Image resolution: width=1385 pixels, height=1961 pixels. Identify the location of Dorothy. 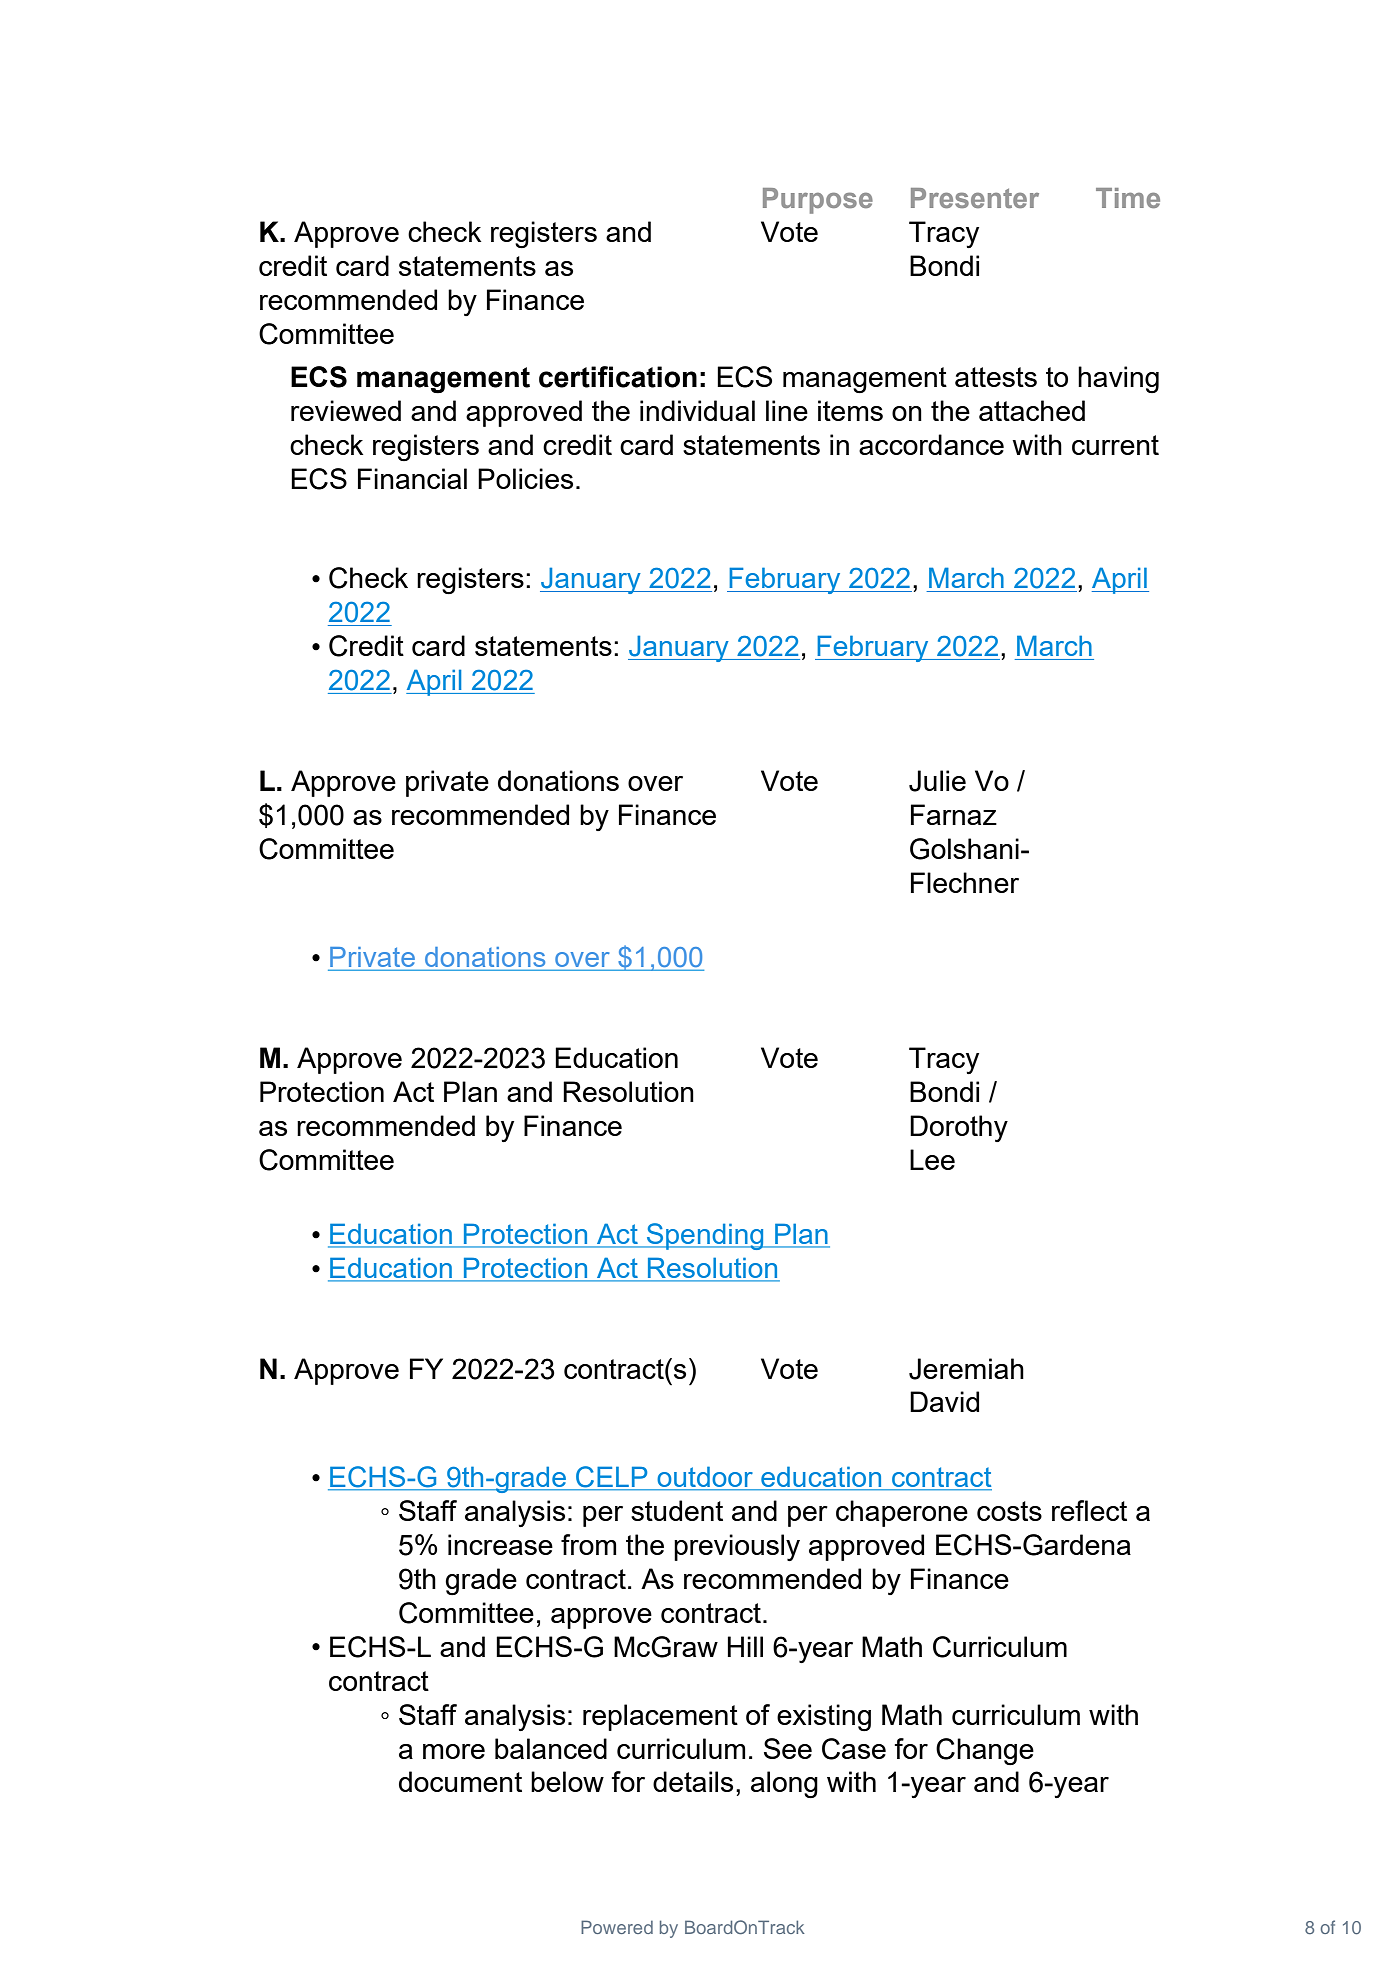
(959, 1128).
